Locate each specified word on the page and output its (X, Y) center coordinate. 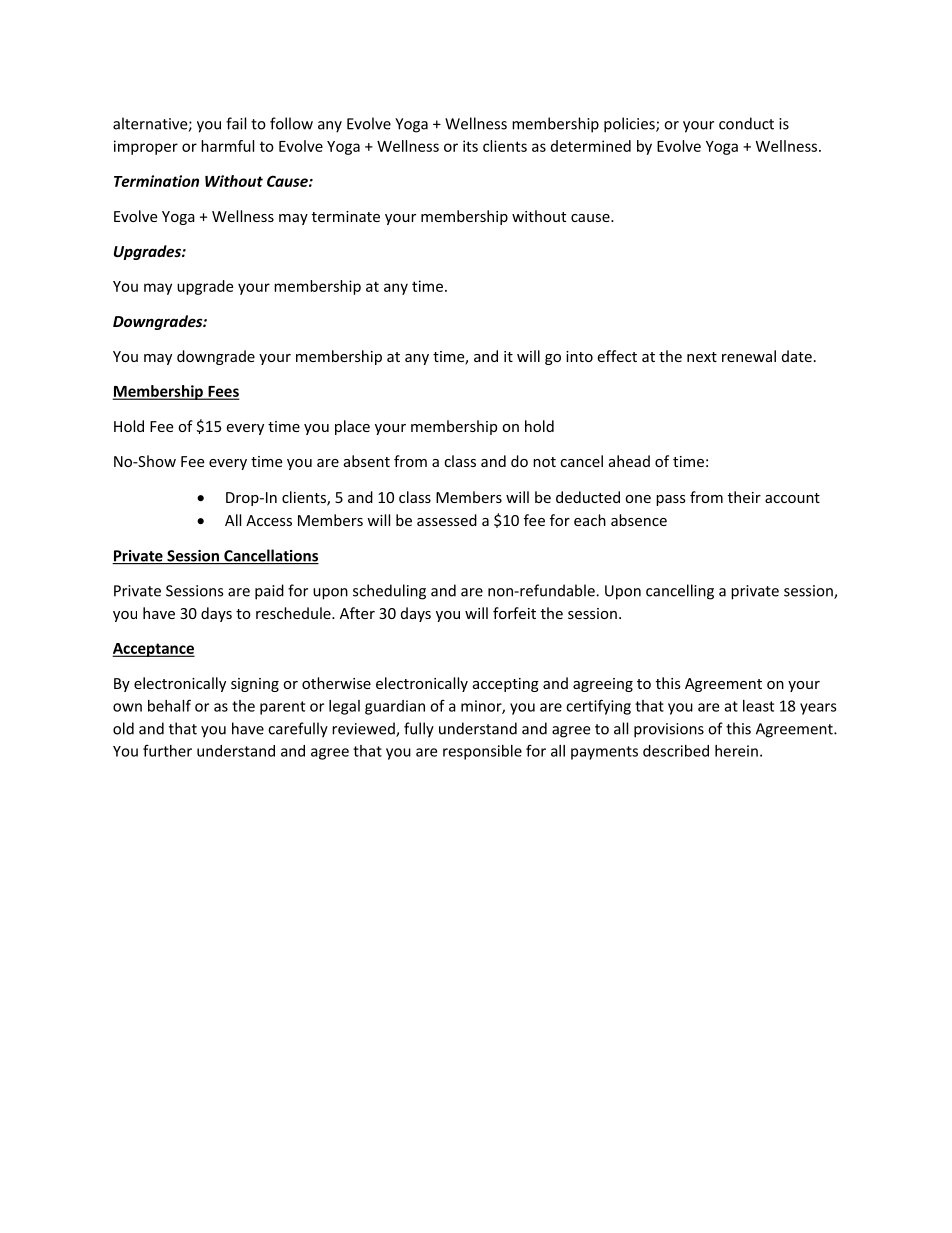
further (167, 750)
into (579, 356)
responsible (482, 752)
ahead (629, 461)
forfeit (514, 613)
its (470, 146)
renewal (749, 356)
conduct (746, 123)
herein (736, 751)
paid (269, 592)
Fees (222, 392)
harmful (227, 146)
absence (639, 520)
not (544, 462)
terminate (346, 216)
